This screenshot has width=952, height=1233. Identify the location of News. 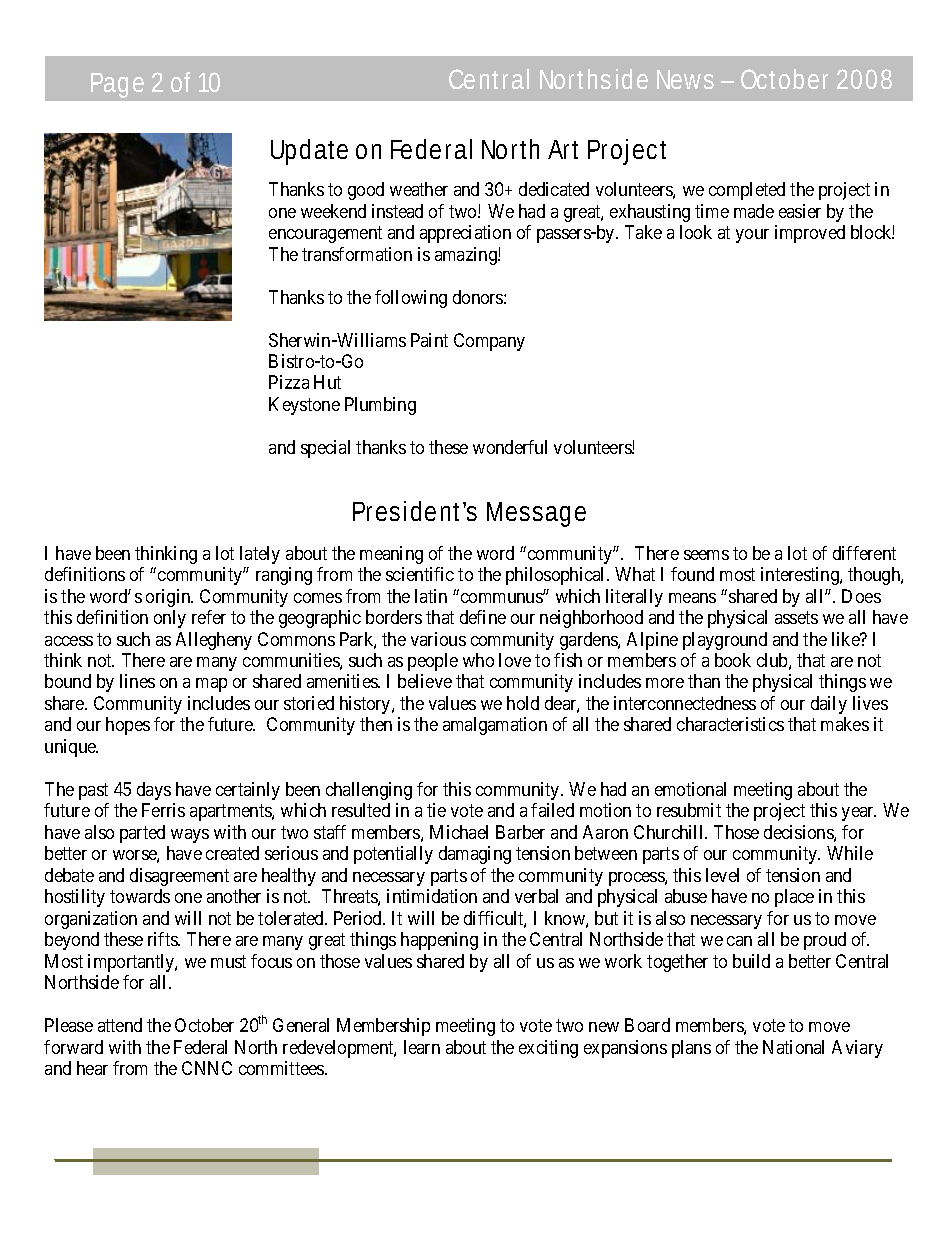
(685, 79).
